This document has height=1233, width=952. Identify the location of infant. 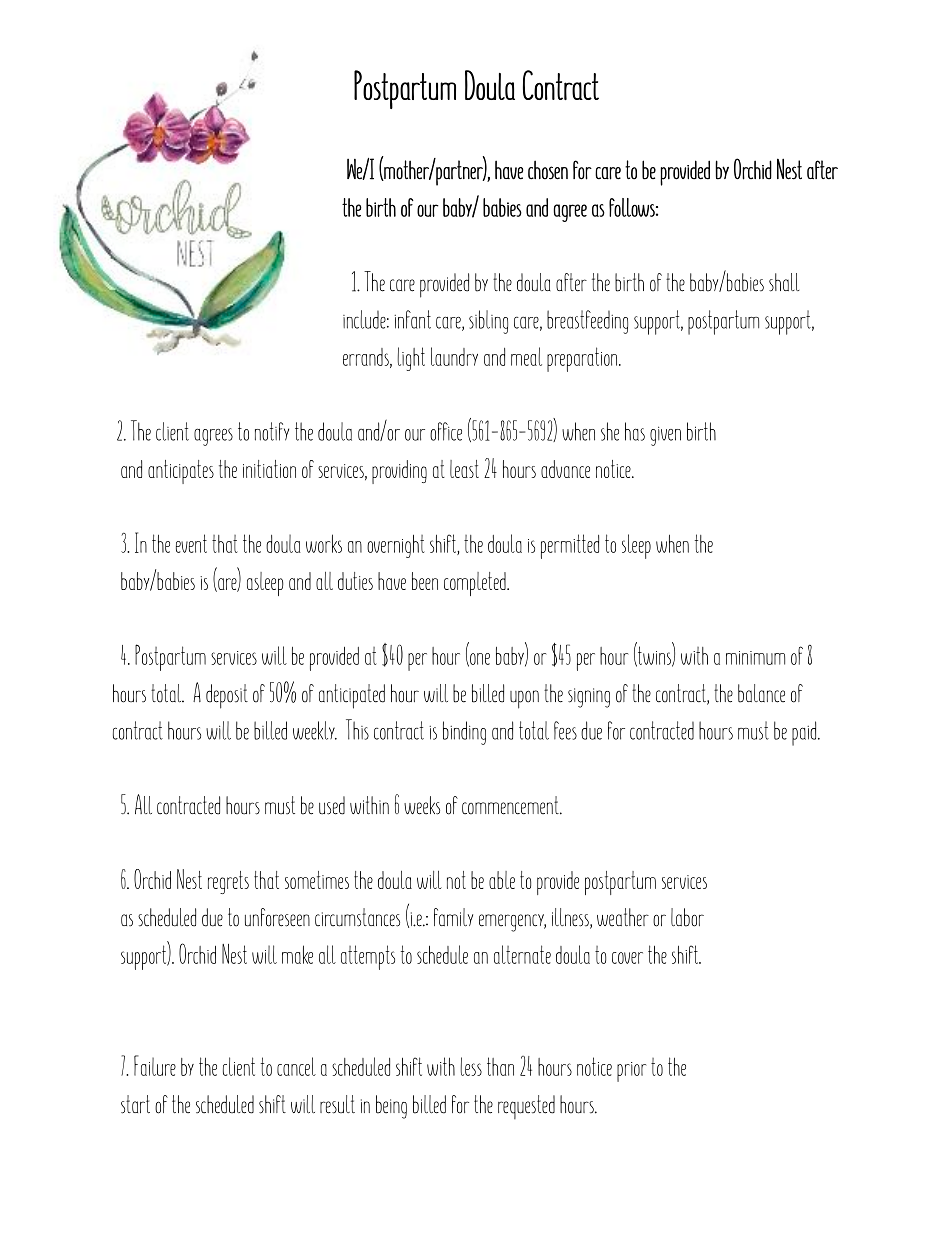
(412, 319).
